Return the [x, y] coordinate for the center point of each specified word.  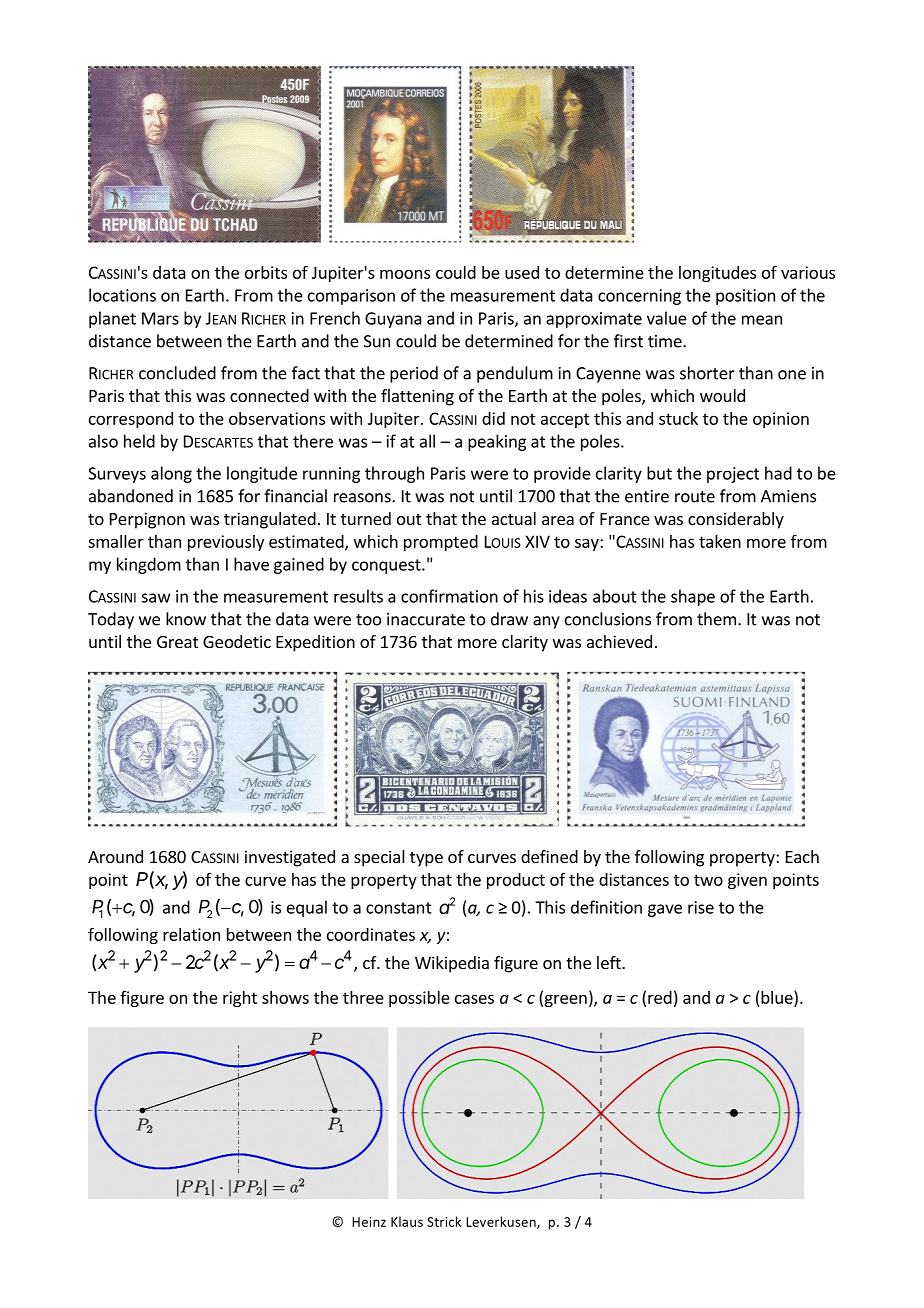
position [745, 297]
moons [405, 274]
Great [177, 642]
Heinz [369, 1222]
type [426, 859]
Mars [160, 318]
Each [802, 856]
